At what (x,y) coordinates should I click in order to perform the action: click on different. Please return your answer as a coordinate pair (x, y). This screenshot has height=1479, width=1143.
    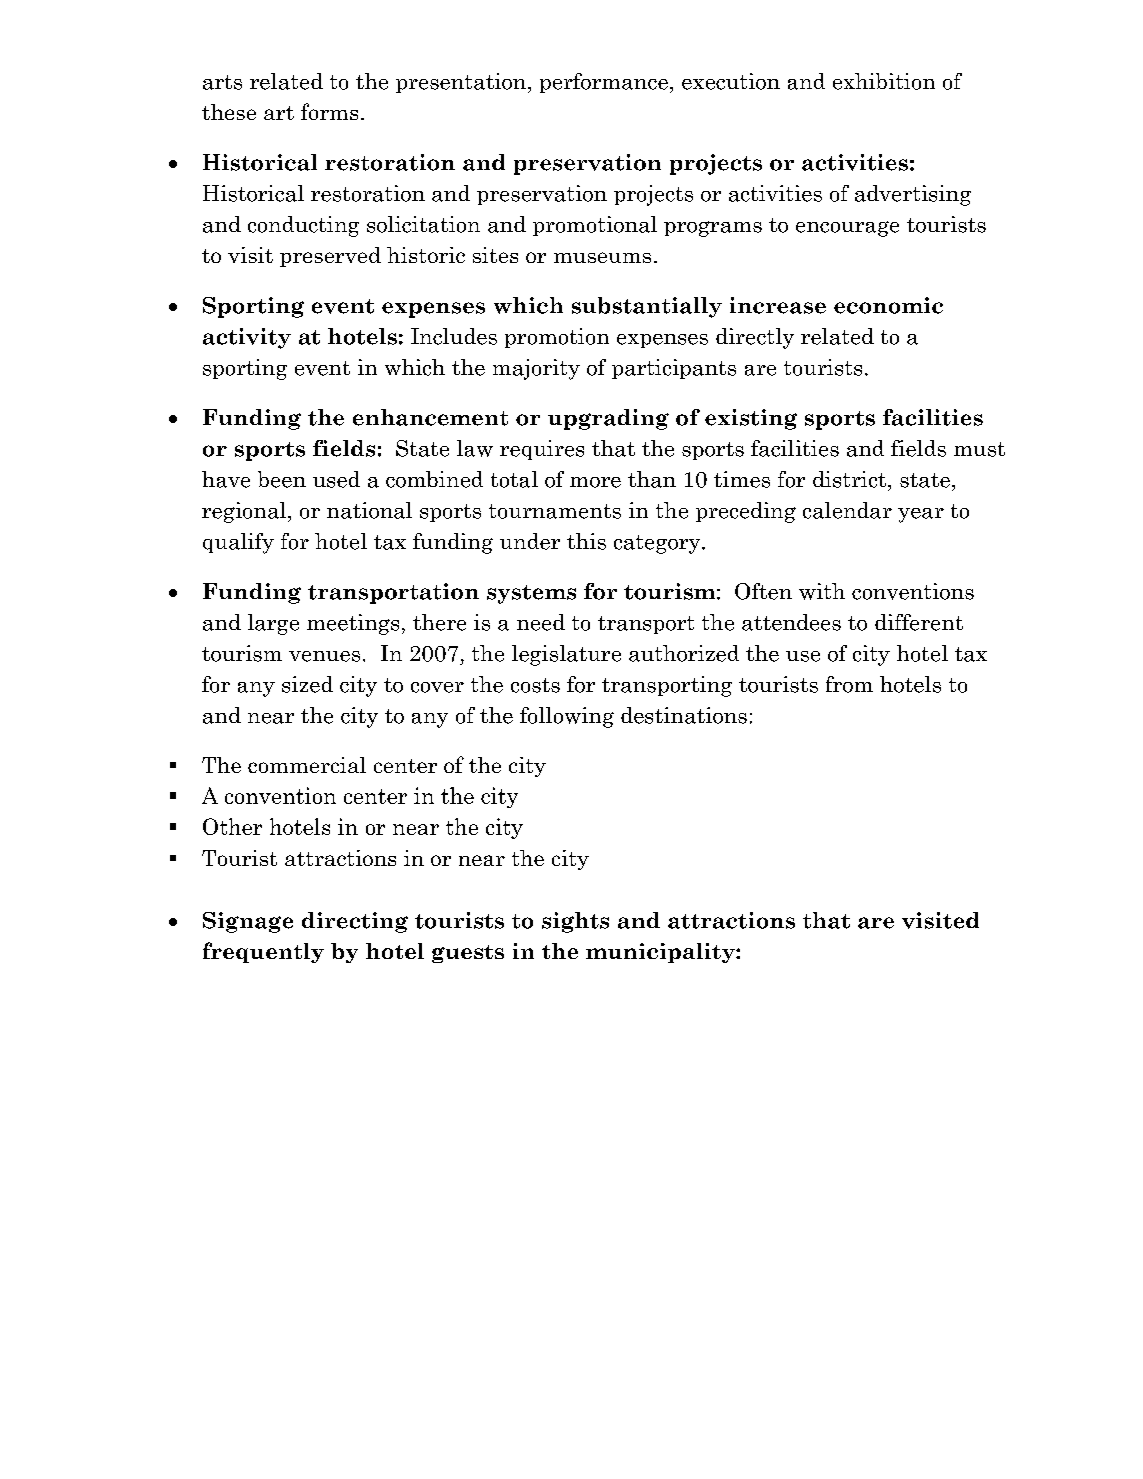
    Looking at the image, I should click on (919, 622).
